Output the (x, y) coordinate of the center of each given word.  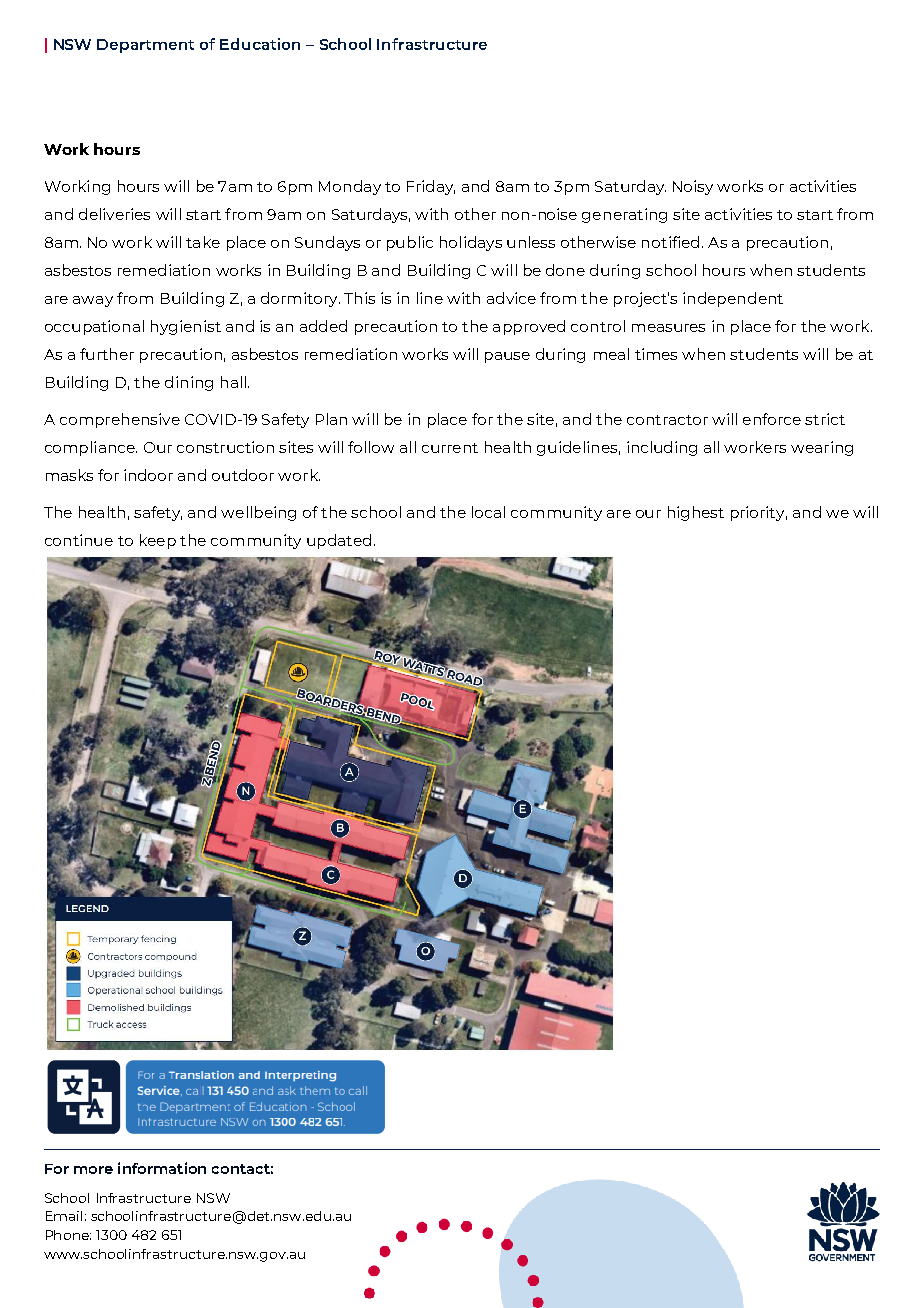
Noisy (693, 187)
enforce (772, 419)
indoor (148, 475)
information (162, 1168)
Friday (431, 187)
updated (339, 541)
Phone (68, 1235)
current (450, 448)
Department (145, 46)
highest (696, 513)
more (93, 1170)
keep (158, 541)
